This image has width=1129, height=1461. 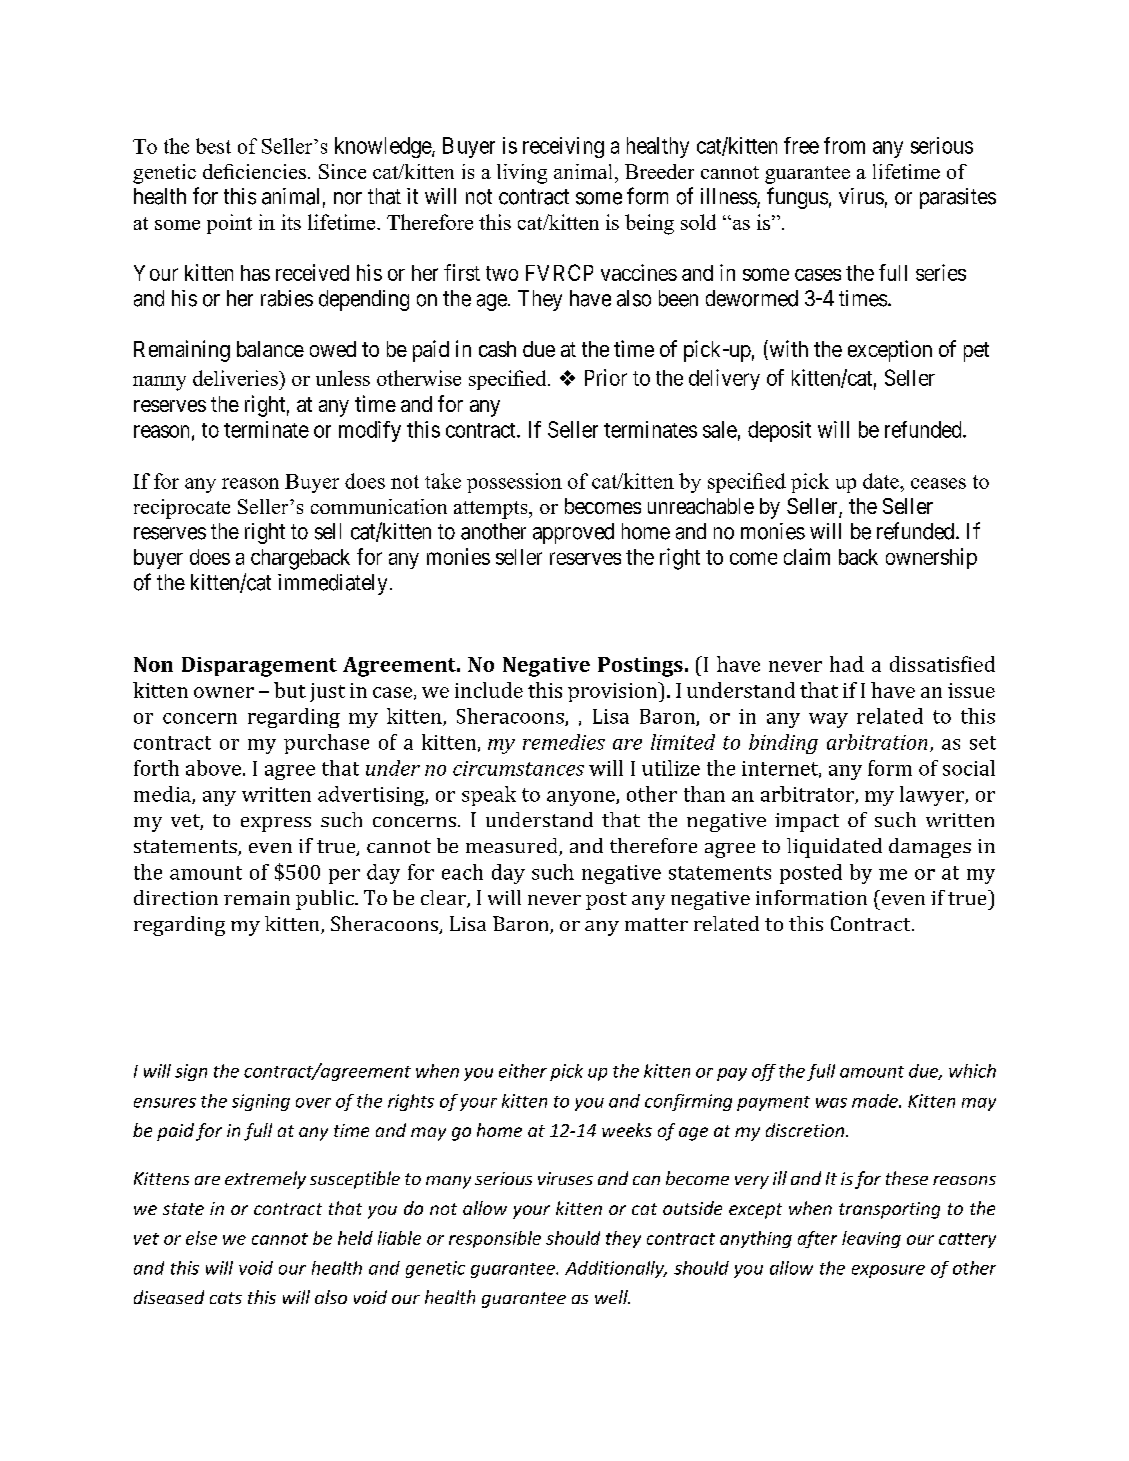 I want to click on matter, so click(x=656, y=924).
